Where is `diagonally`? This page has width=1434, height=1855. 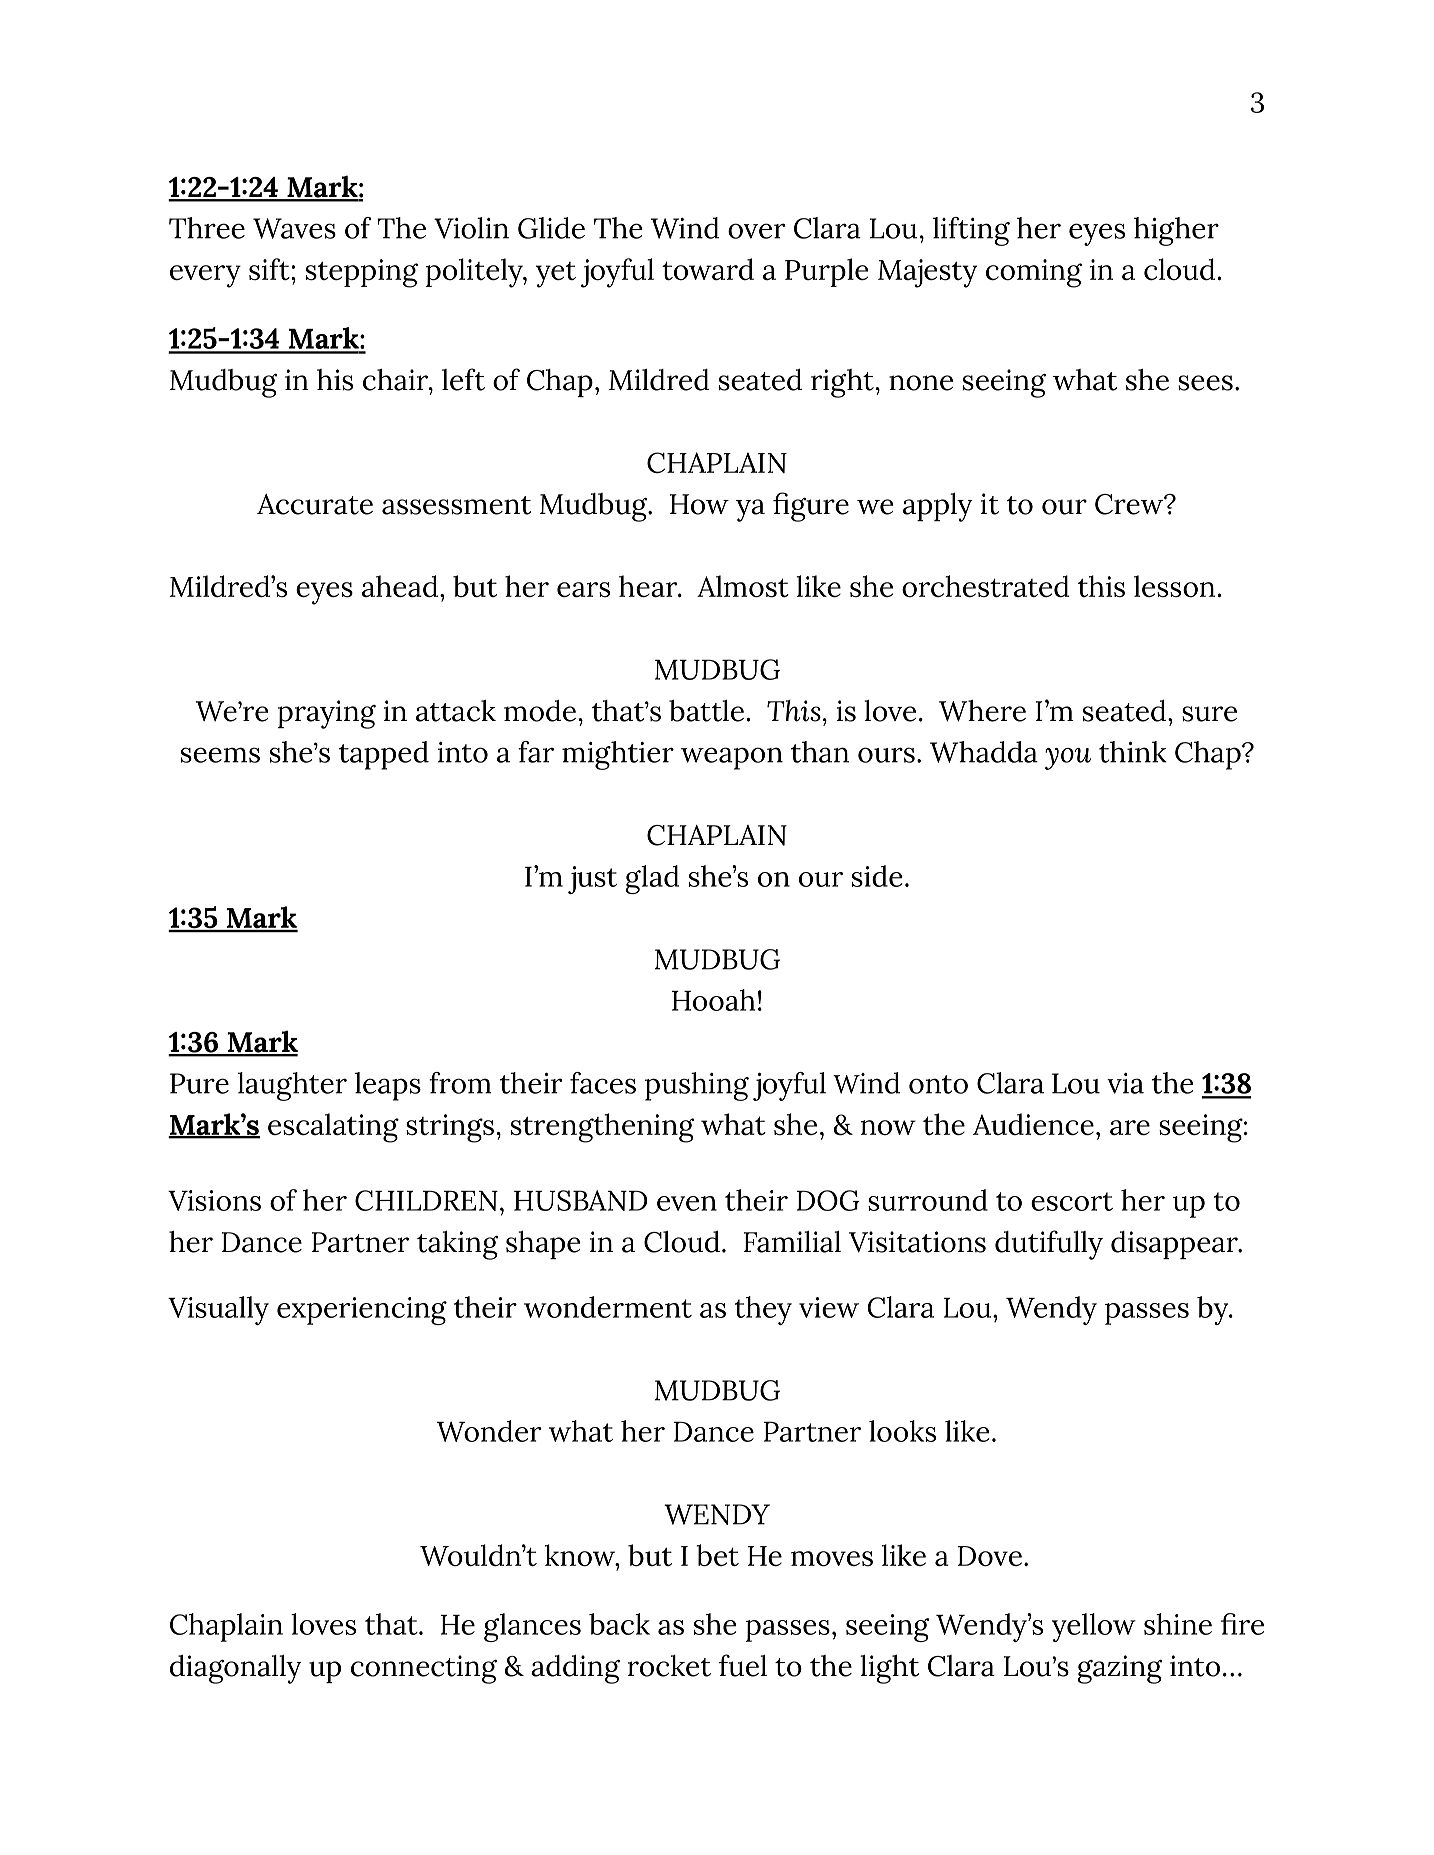 diagonally is located at coordinates (236, 1669).
